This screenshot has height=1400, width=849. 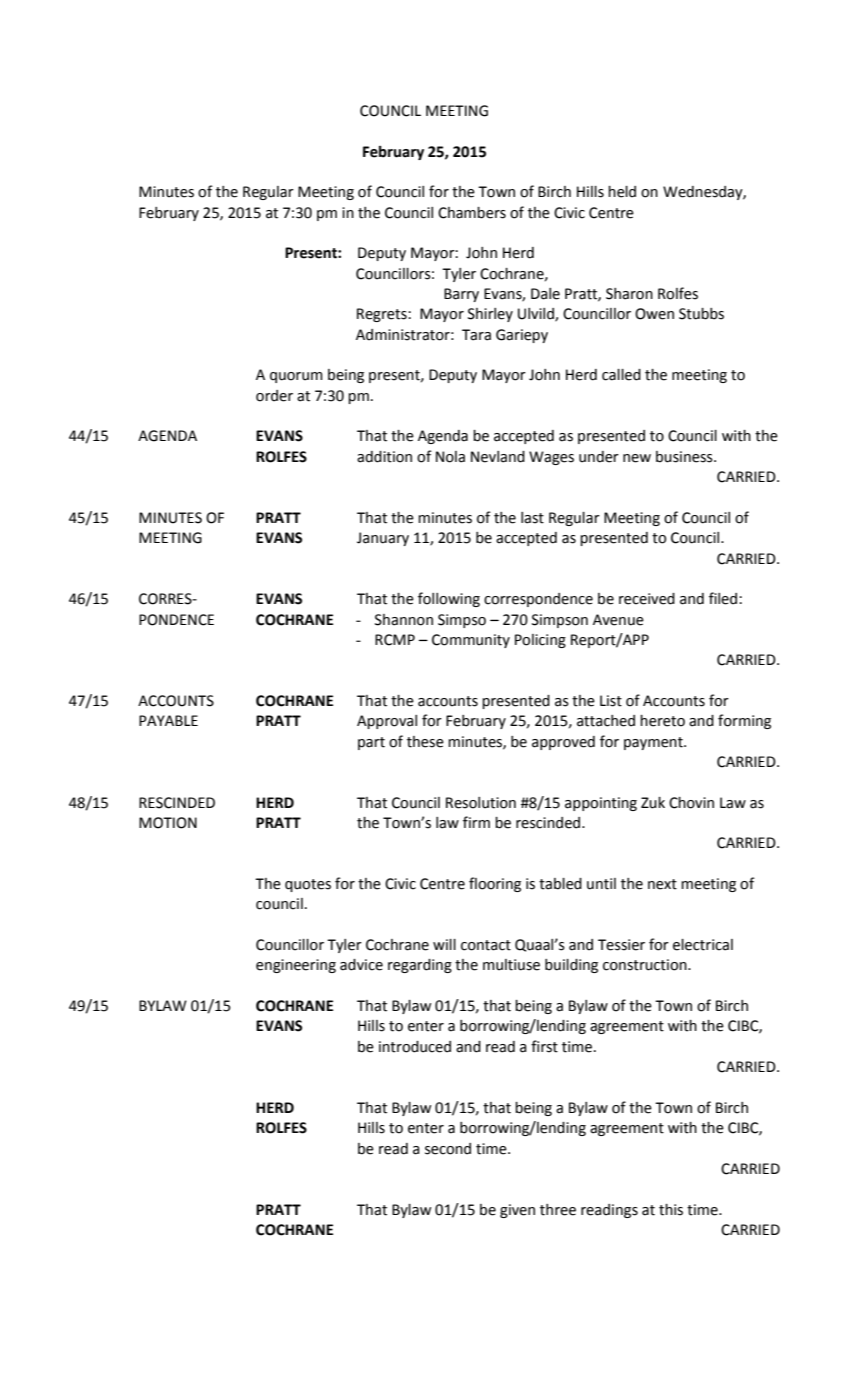 I want to click on Nola, so click(x=450, y=457).
